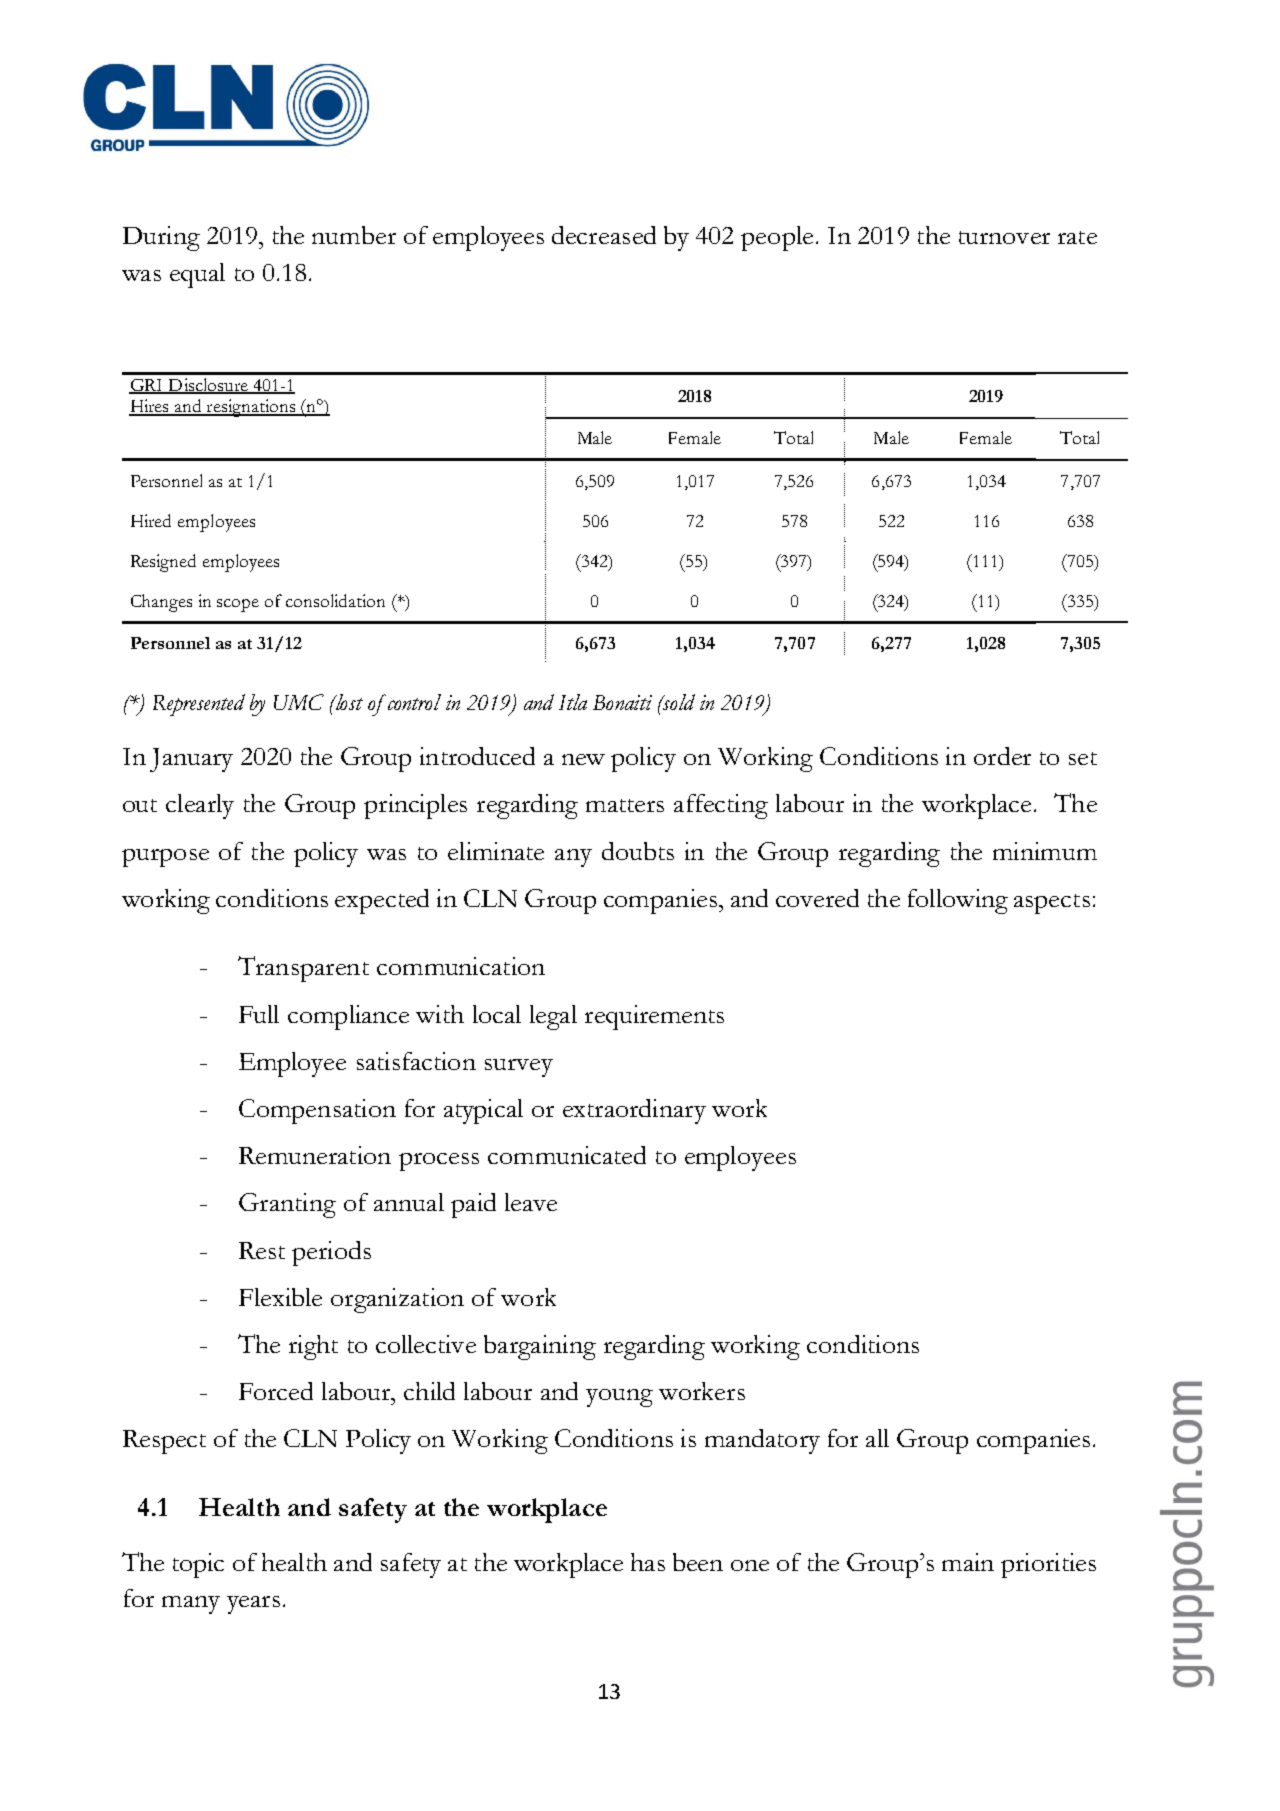  I want to click on UMC, so click(299, 702).
